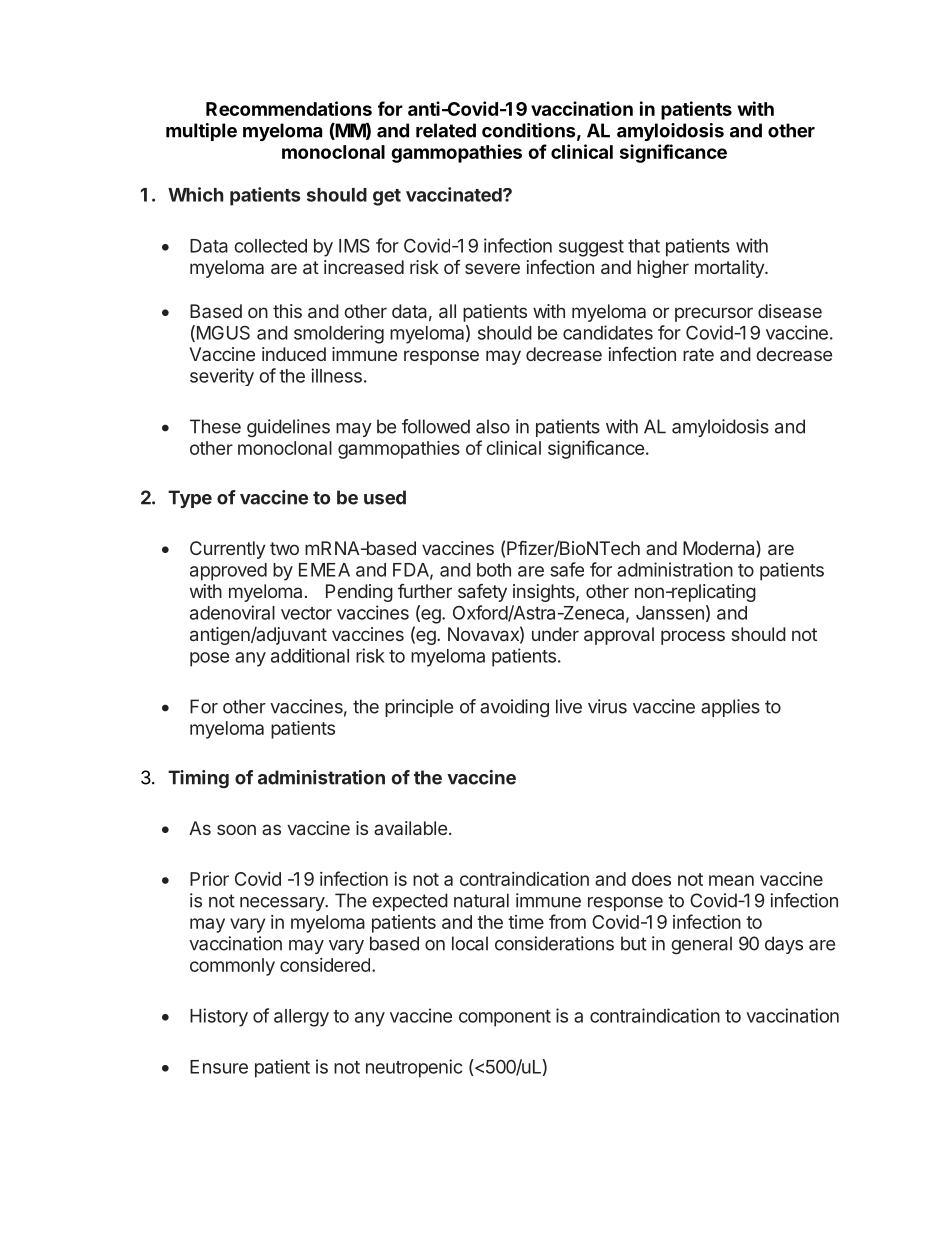 The image size is (952, 1233). Describe the element at coordinates (494, 570) in the page. I see `both` at that location.
